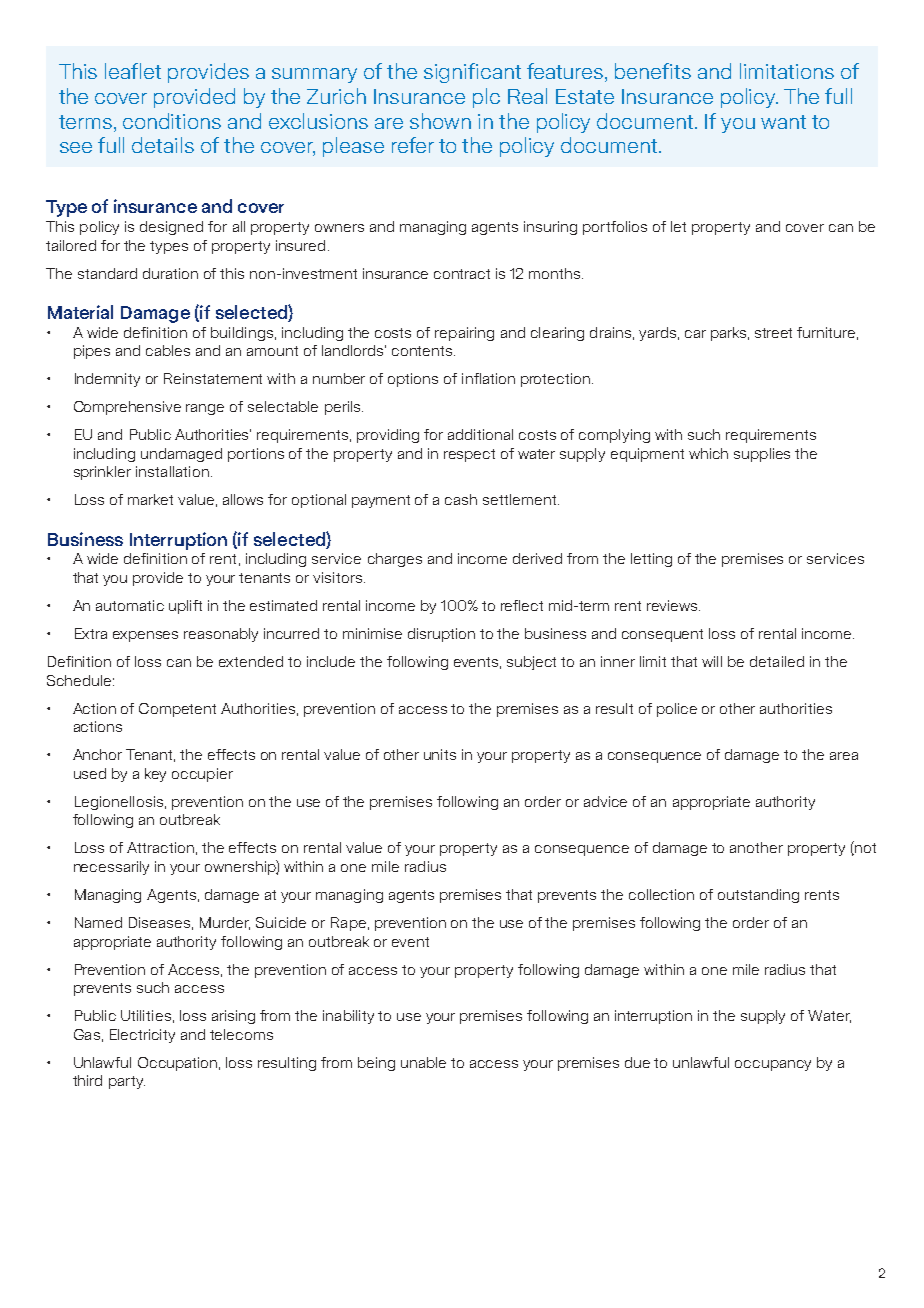 Image resolution: width=924 pixels, height=1308 pixels. What do you see at coordinates (142, 1036) in the image?
I see `Electricity` at bounding box center [142, 1036].
